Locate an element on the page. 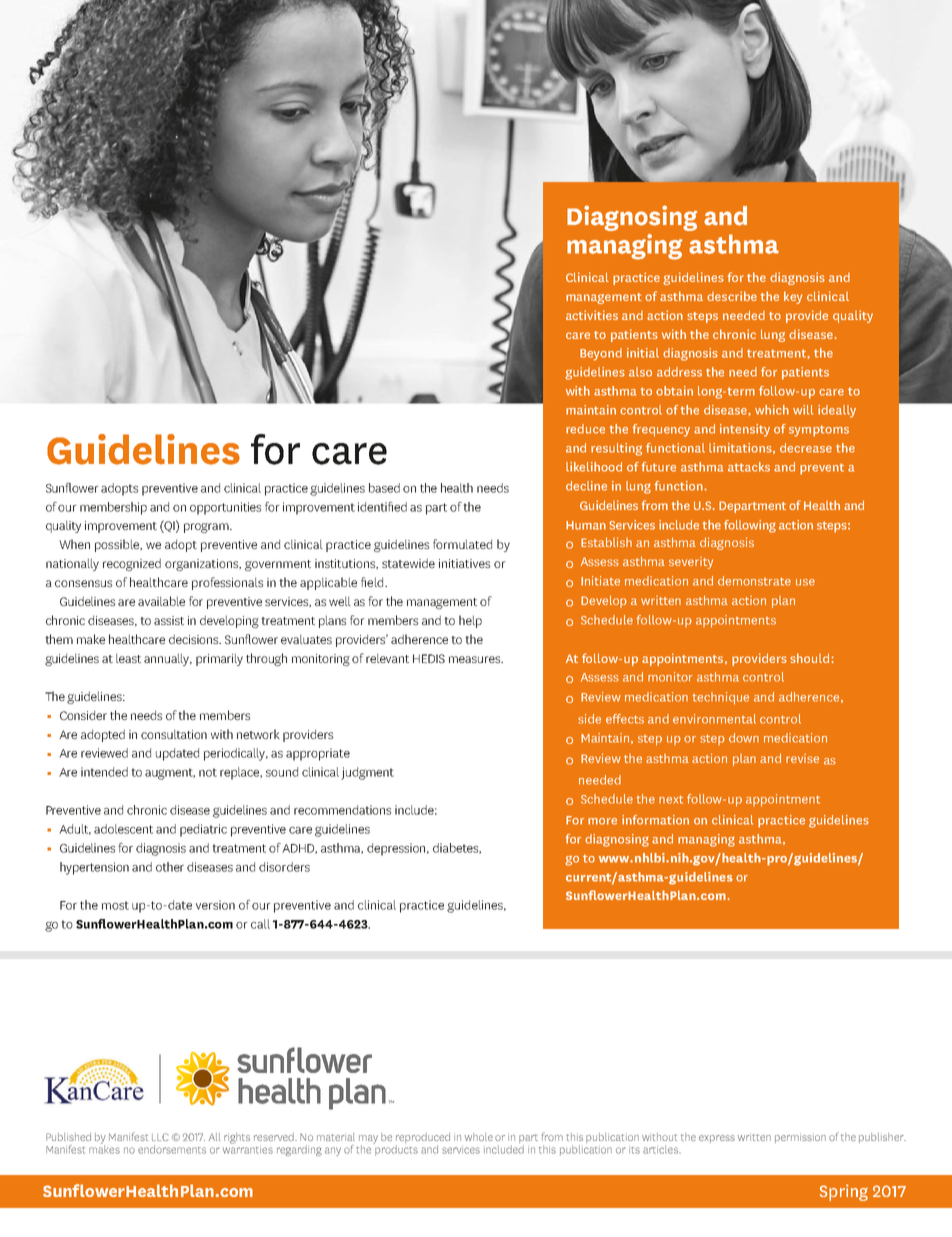 The image size is (952, 1237). revise is located at coordinates (802, 758).
